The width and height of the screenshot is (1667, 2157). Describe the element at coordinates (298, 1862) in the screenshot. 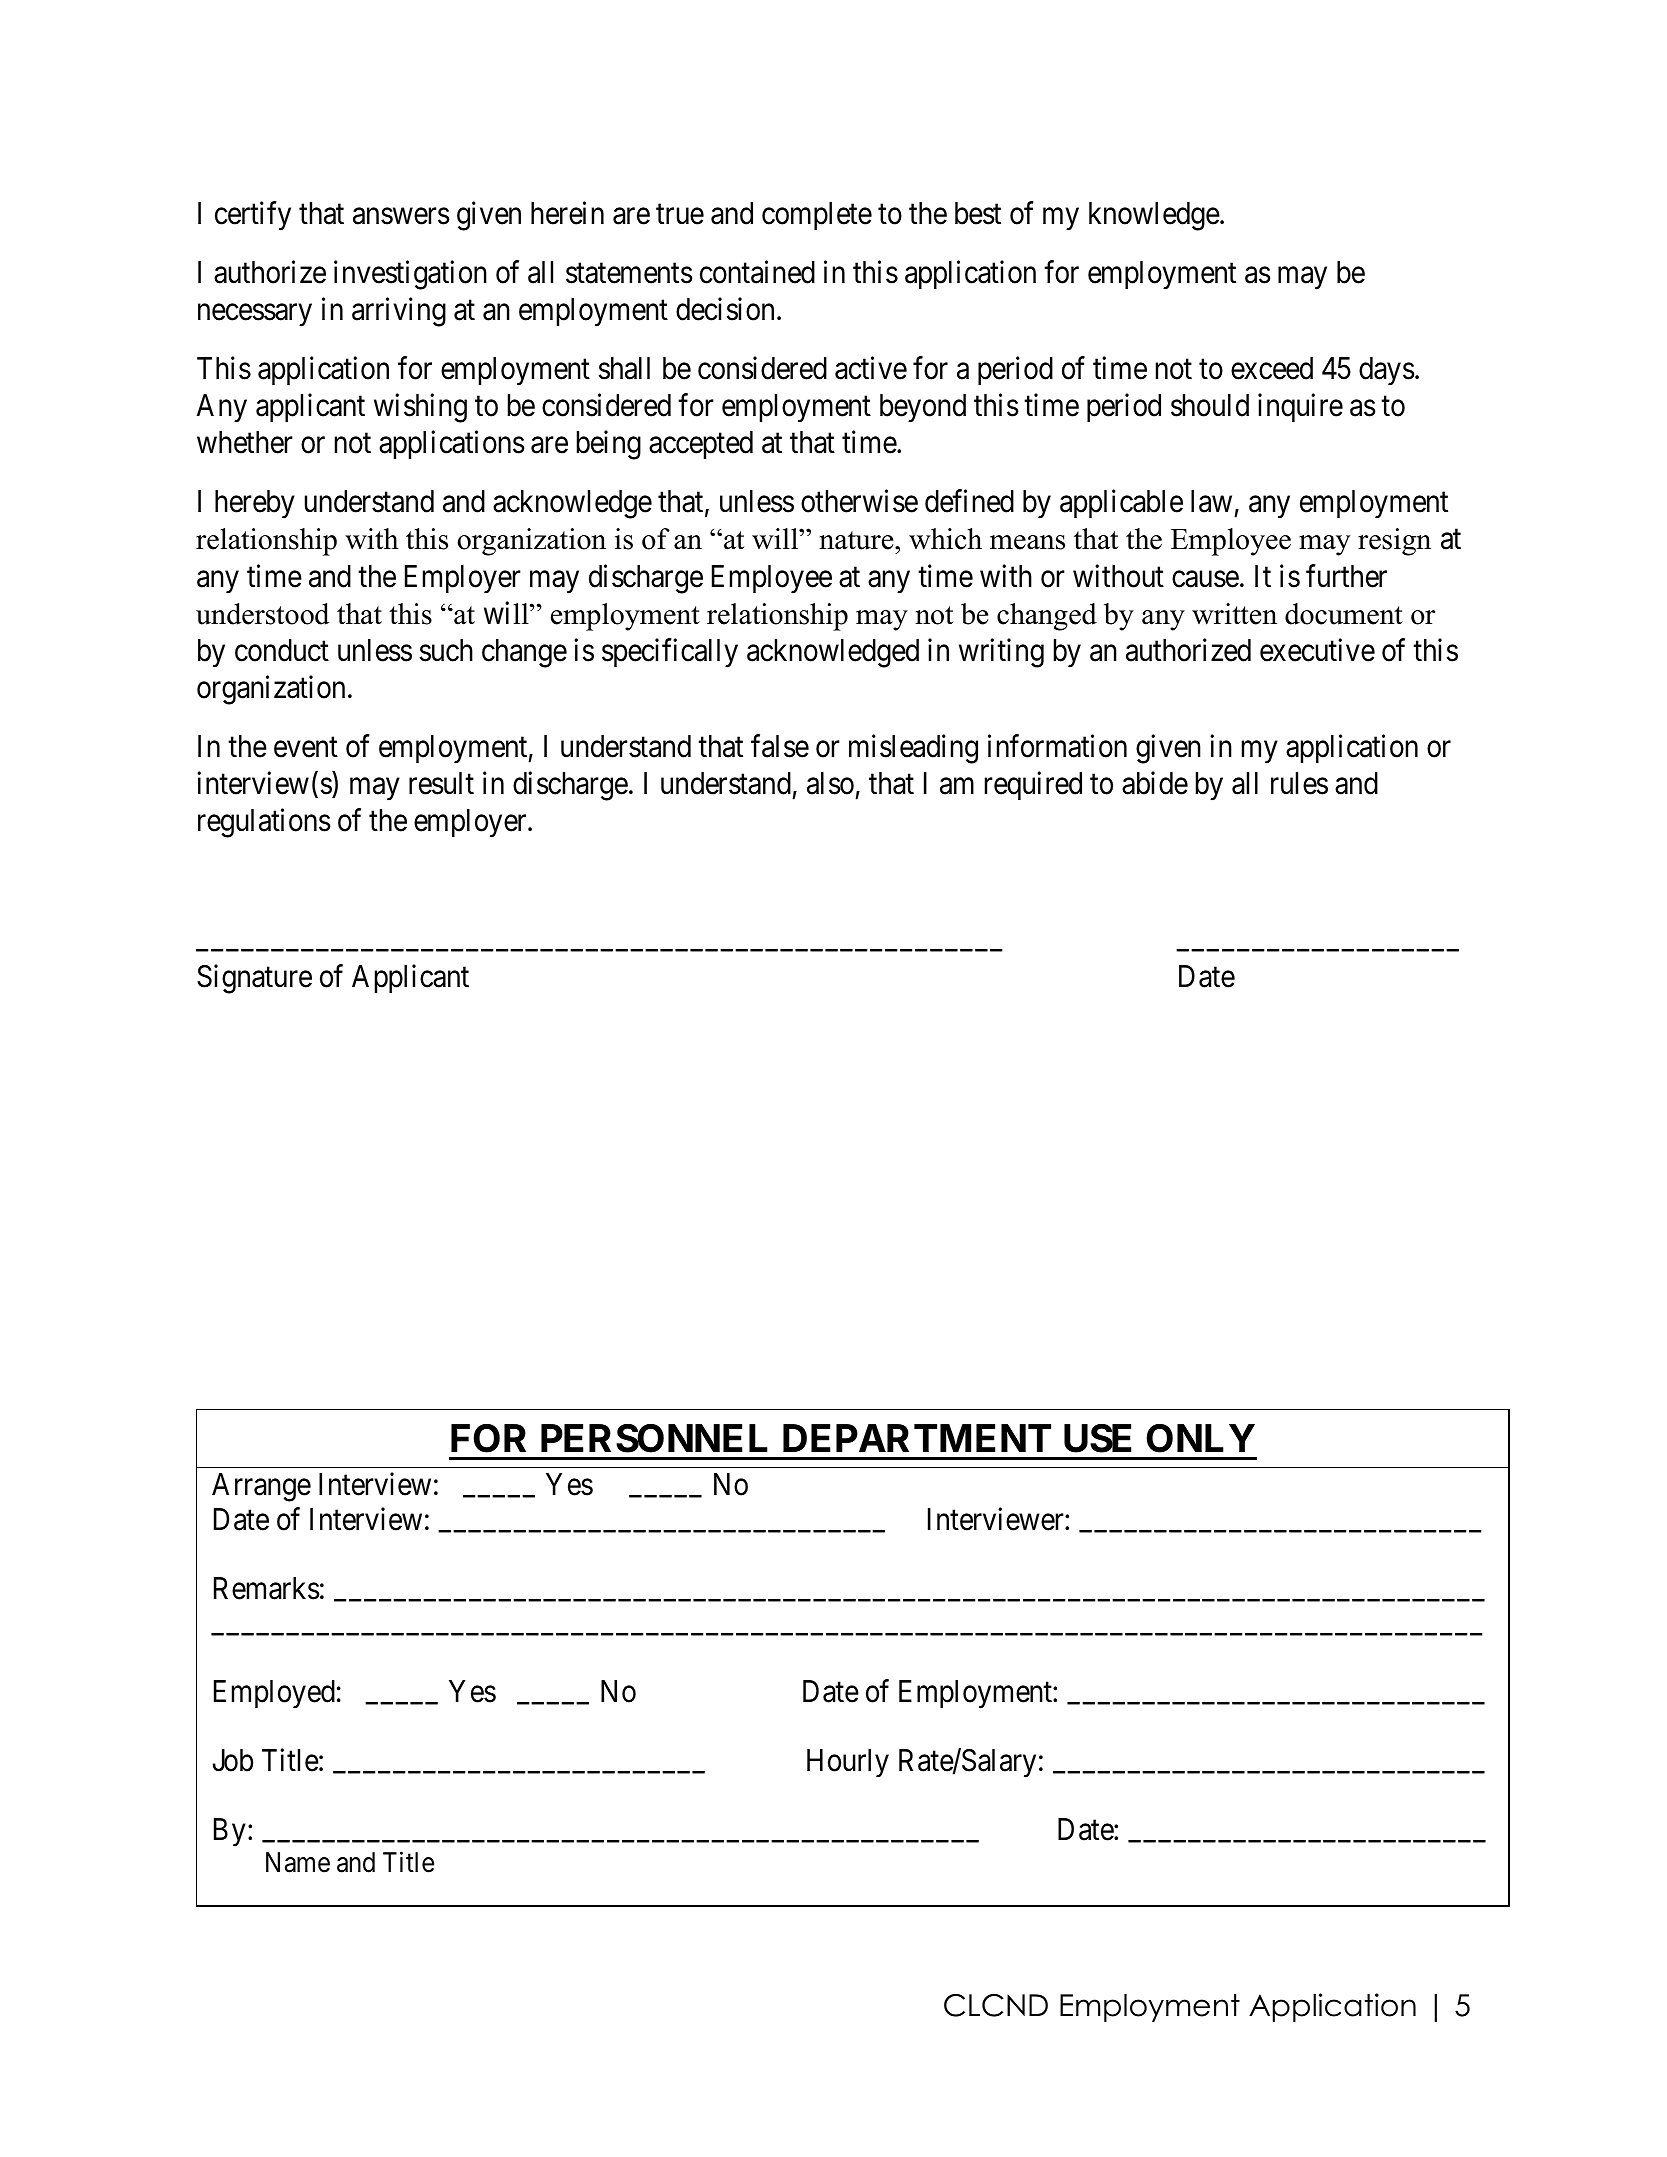

I see `Name` at that location.
